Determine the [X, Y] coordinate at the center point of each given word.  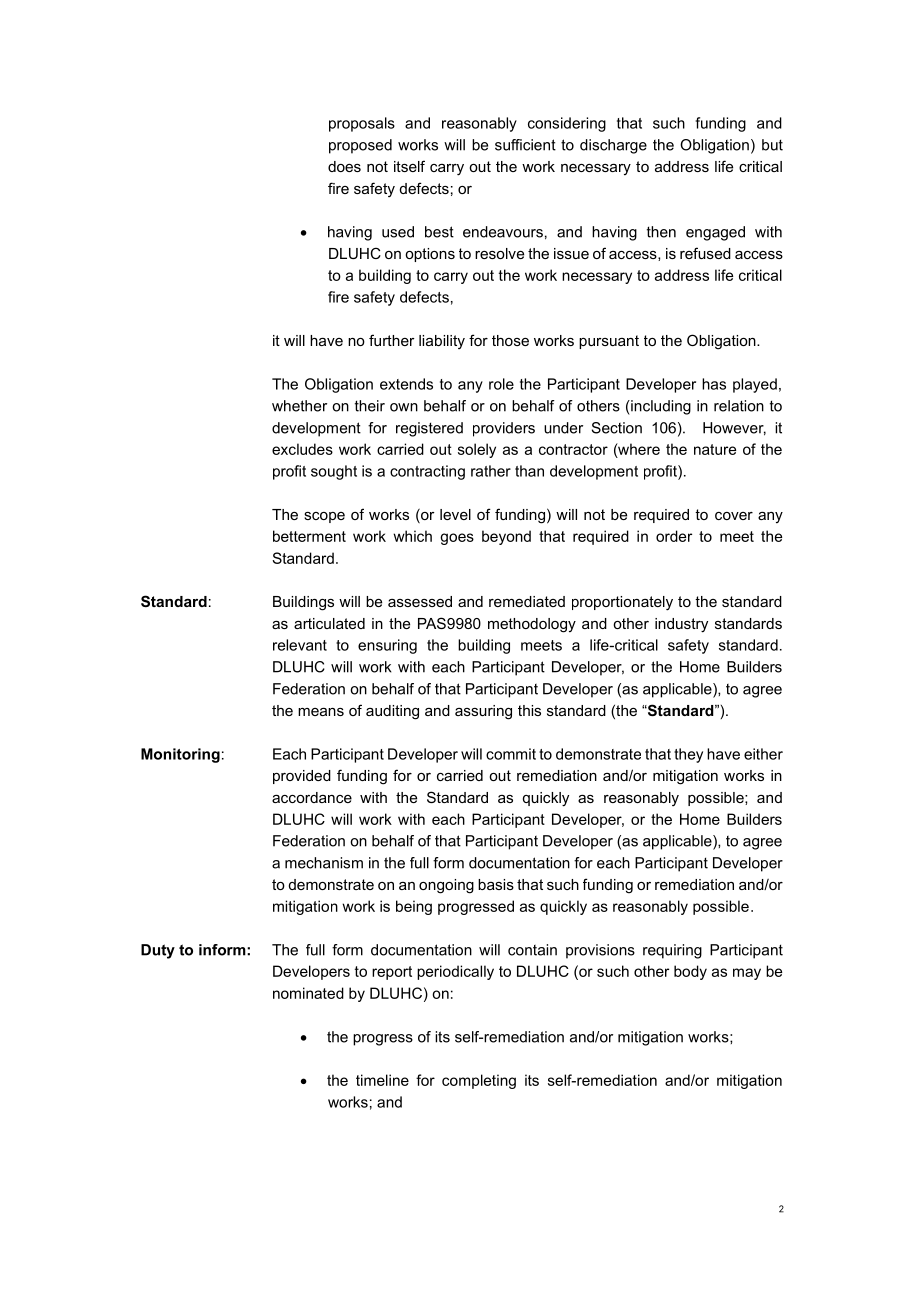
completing [479, 1081]
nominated [308, 993]
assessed [420, 601]
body [690, 972]
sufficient [525, 145]
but [772, 145]
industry [681, 625]
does [344, 166]
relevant [300, 645]
